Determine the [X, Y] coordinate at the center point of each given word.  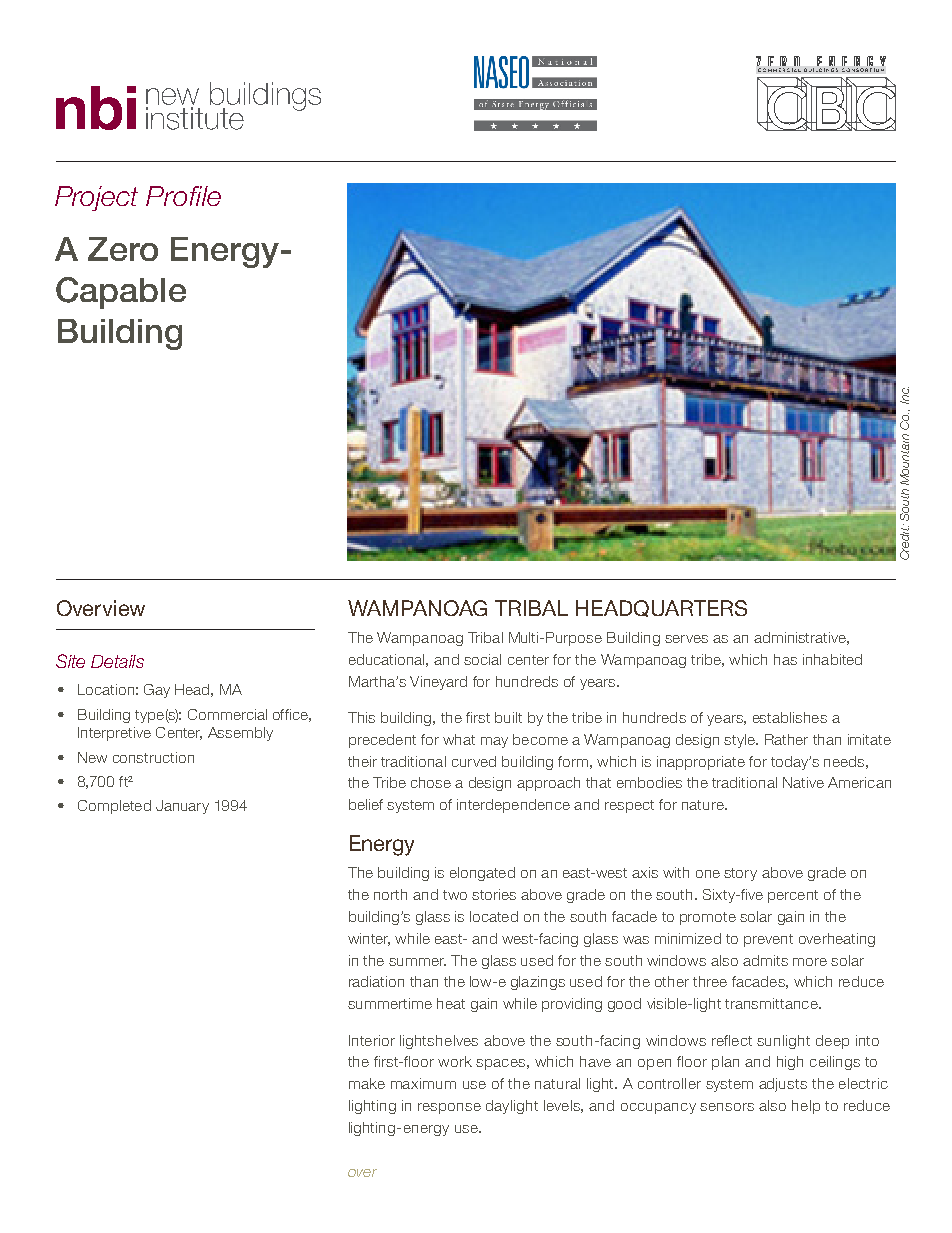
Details [117, 661]
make [367, 1083]
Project [96, 198]
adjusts [783, 1085]
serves [686, 639]
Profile [183, 196]
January [182, 807]
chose [431, 782]
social [482, 659]
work [455, 1061]
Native [803, 782]
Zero [123, 249]
